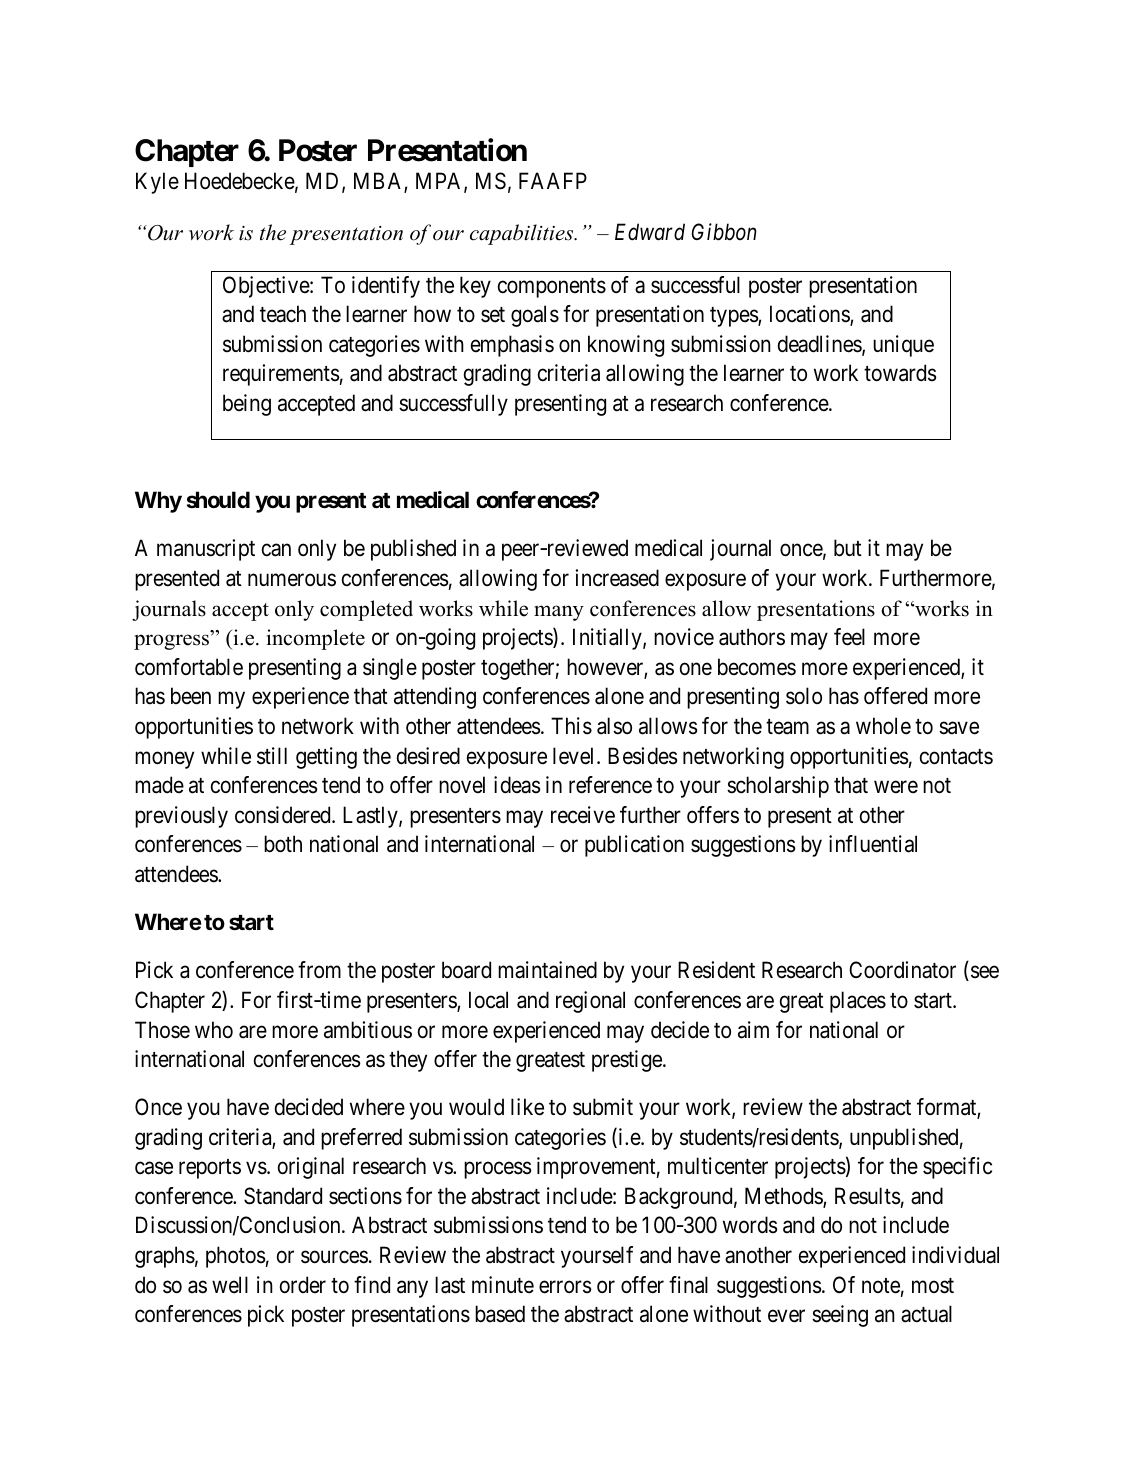  What do you see at coordinates (565, 1287) in the document?
I see `errors` at bounding box center [565, 1287].
